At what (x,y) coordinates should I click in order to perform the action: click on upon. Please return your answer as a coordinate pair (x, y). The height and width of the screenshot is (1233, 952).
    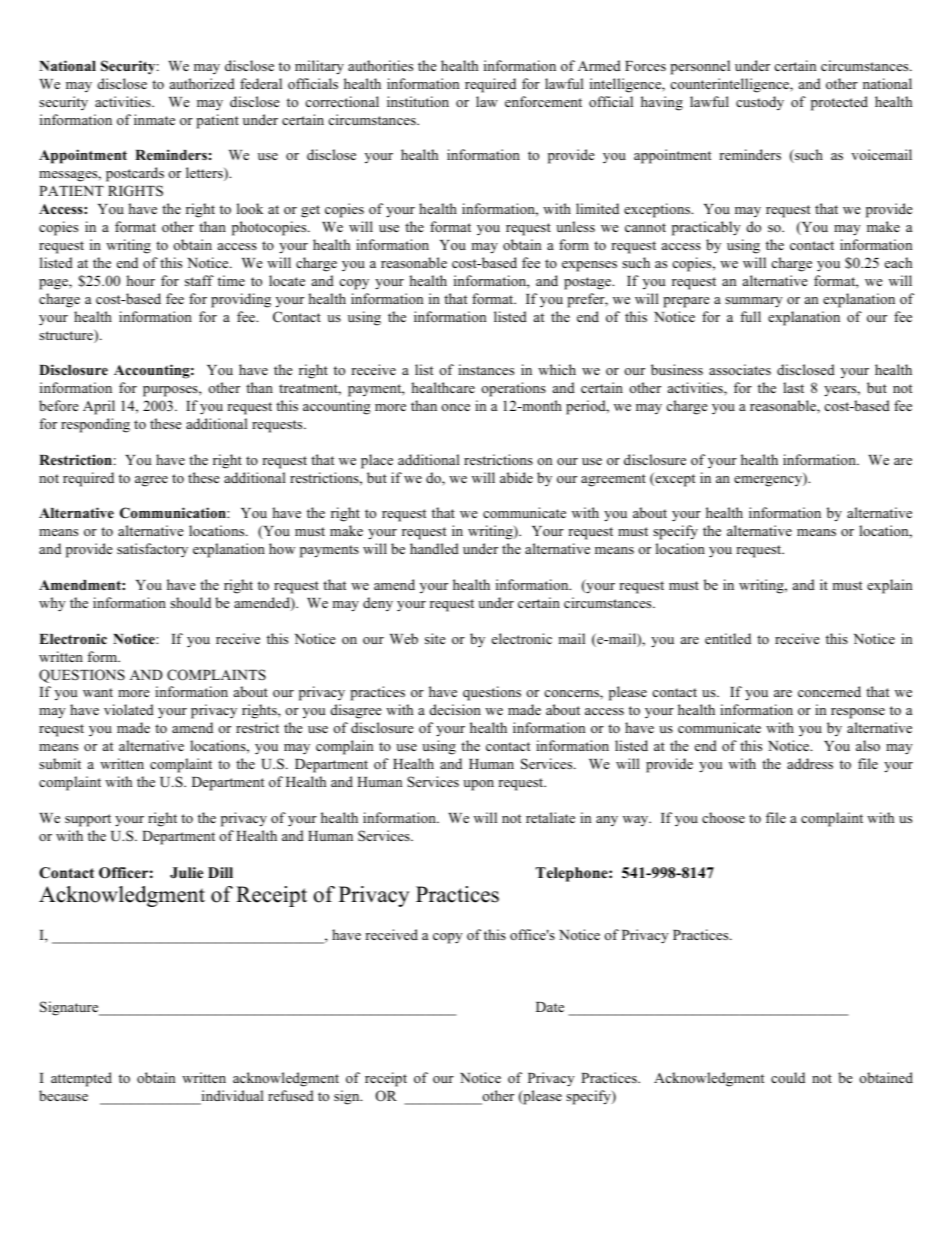
    Looking at the image, I should click on (478, 785).
